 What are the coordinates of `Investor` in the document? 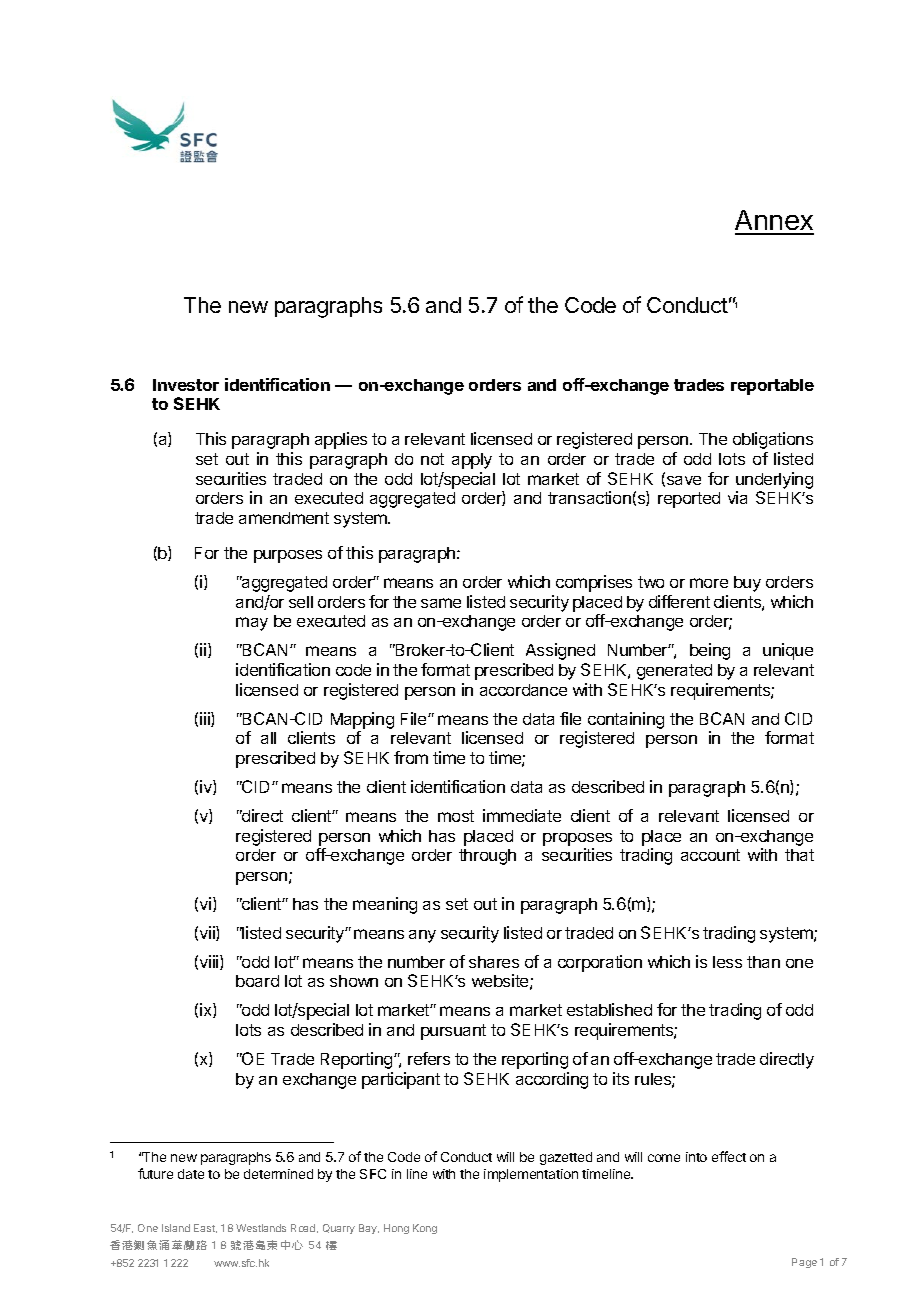 It's located at (186, 385).
